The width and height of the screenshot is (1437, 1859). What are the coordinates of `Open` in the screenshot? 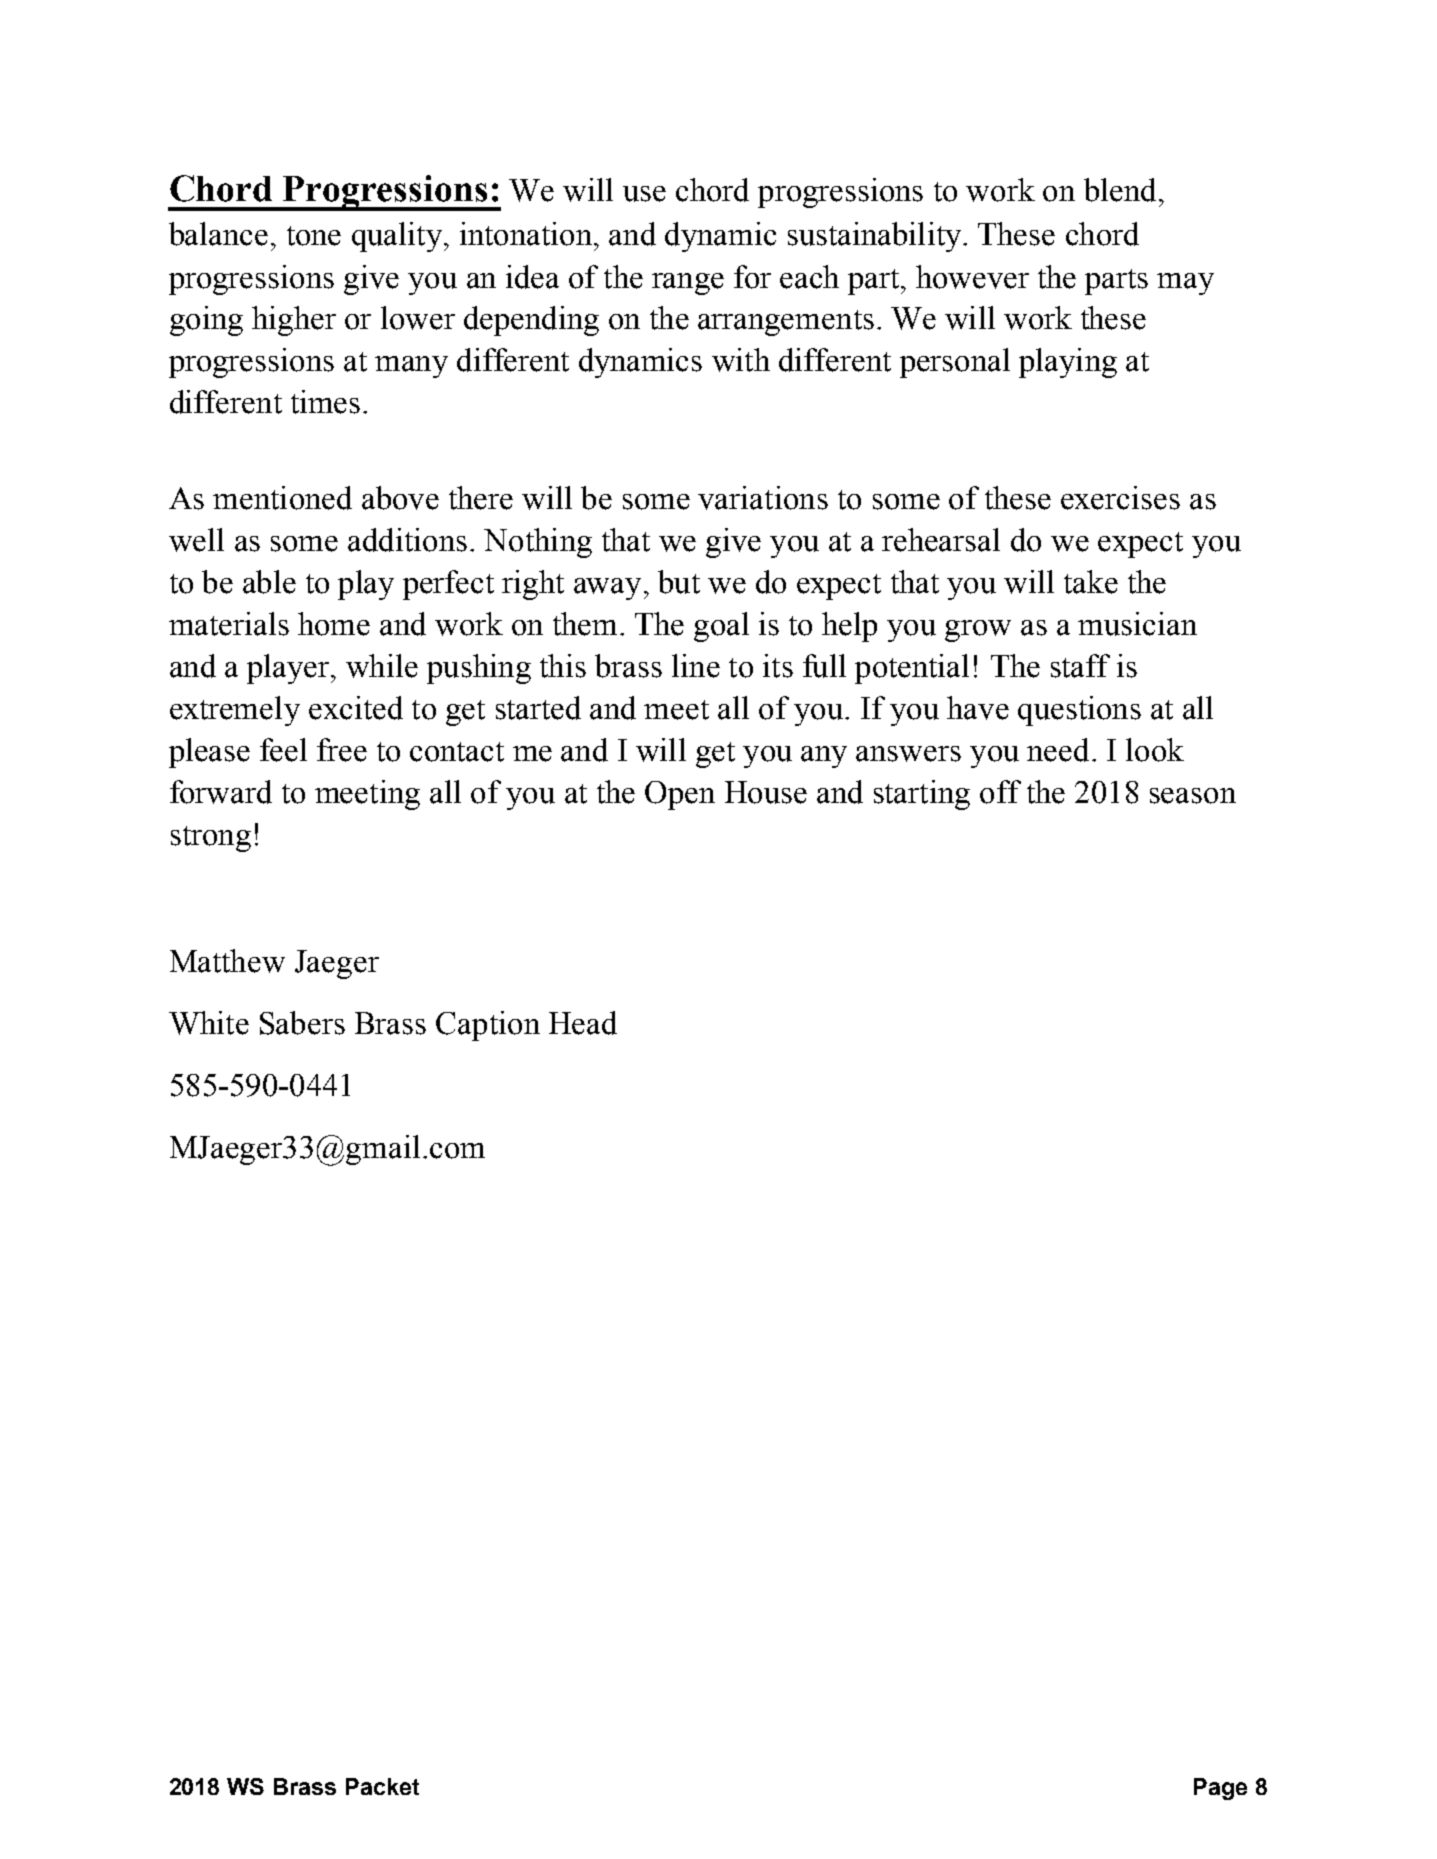 It's located at (680, 795).
